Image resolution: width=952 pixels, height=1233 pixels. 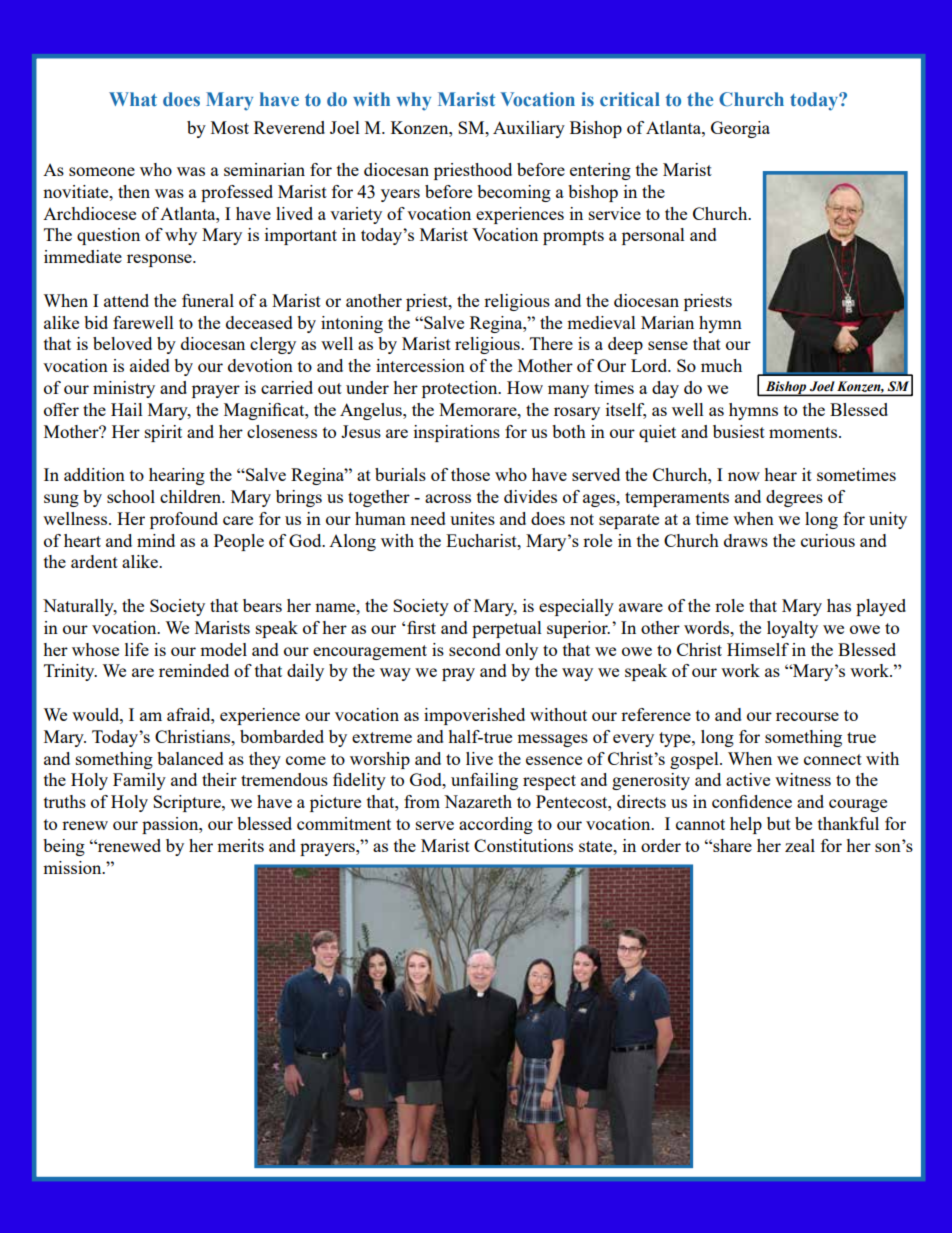 What do you see at coordinates (496, 825) in the image?
I see `according` at bounding box center [496, 825].
